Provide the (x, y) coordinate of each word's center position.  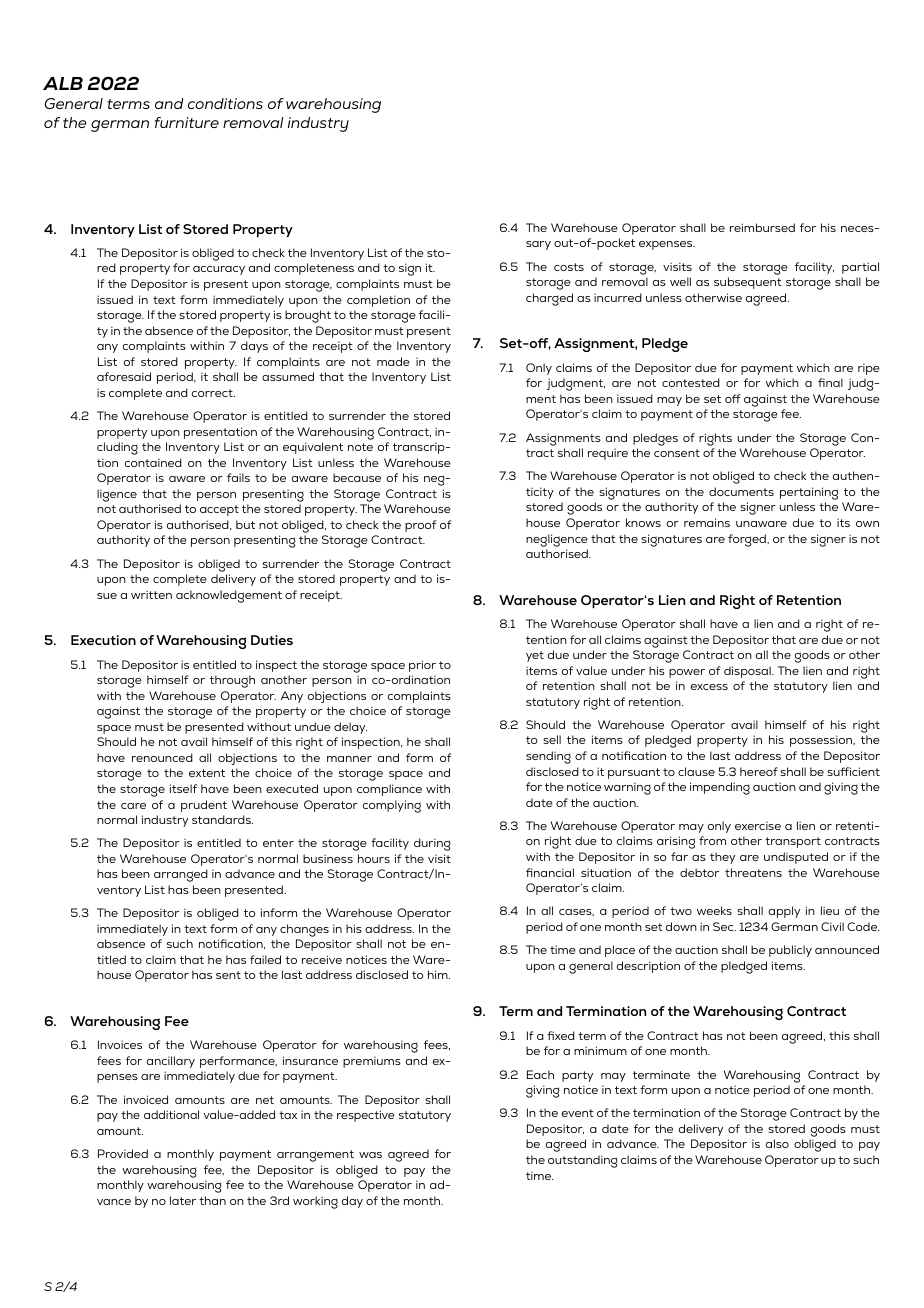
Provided (123, 1153)
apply (784, 912)
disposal (748, 672)
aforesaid (124, 376)
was (370, 1155)
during (432, 844)
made (393, 361)
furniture (187, 122)
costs (569, 267)
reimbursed (762, 227)
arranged (181, 875)
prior (422, 666)
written (151, 594)
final (830, 382)
